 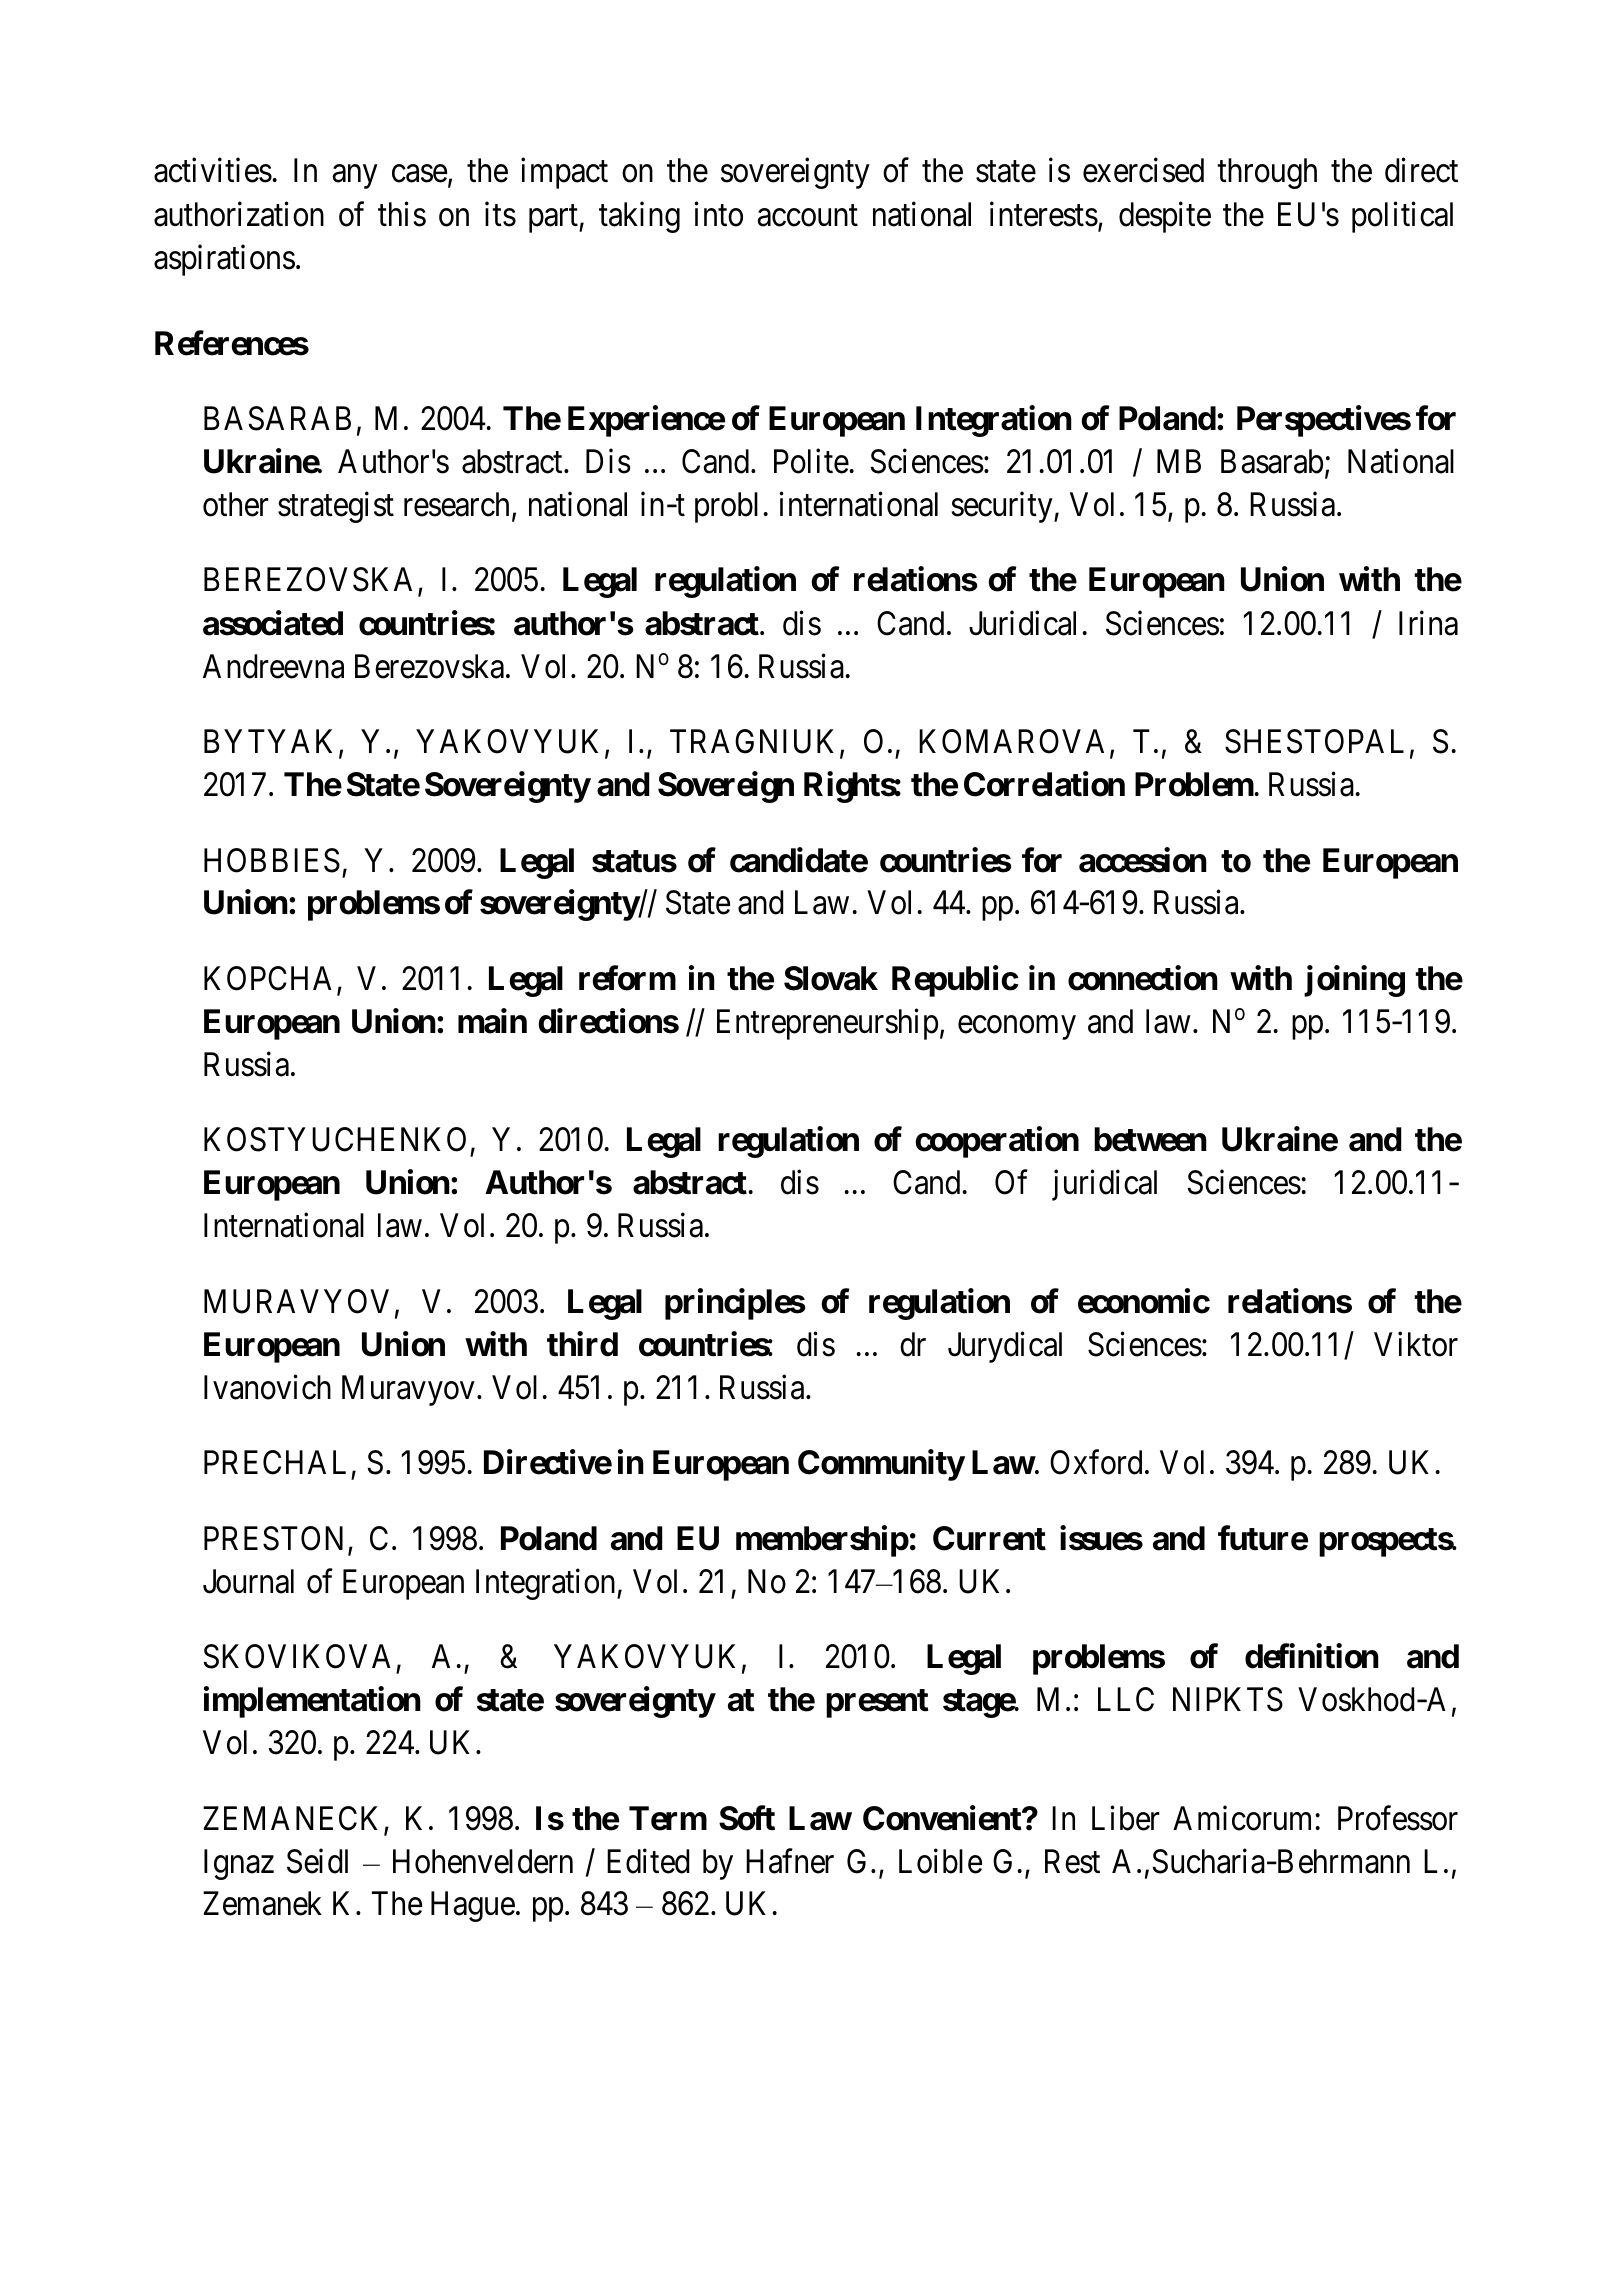 I want to click on this, so click(x=402, y=214).
